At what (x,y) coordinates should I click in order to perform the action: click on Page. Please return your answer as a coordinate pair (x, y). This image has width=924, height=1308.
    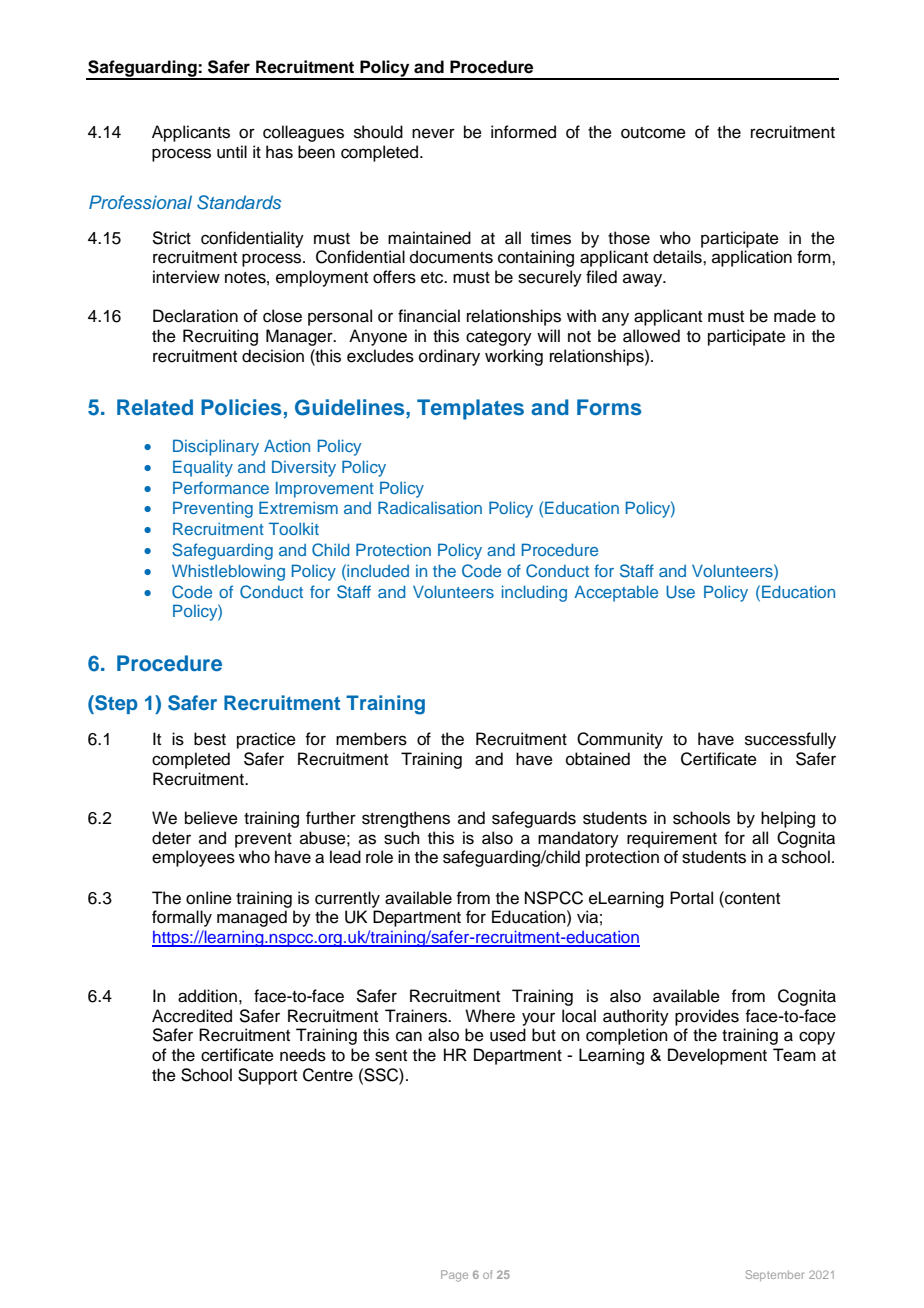
    Looking at the image, I should click on (454, 1276).
